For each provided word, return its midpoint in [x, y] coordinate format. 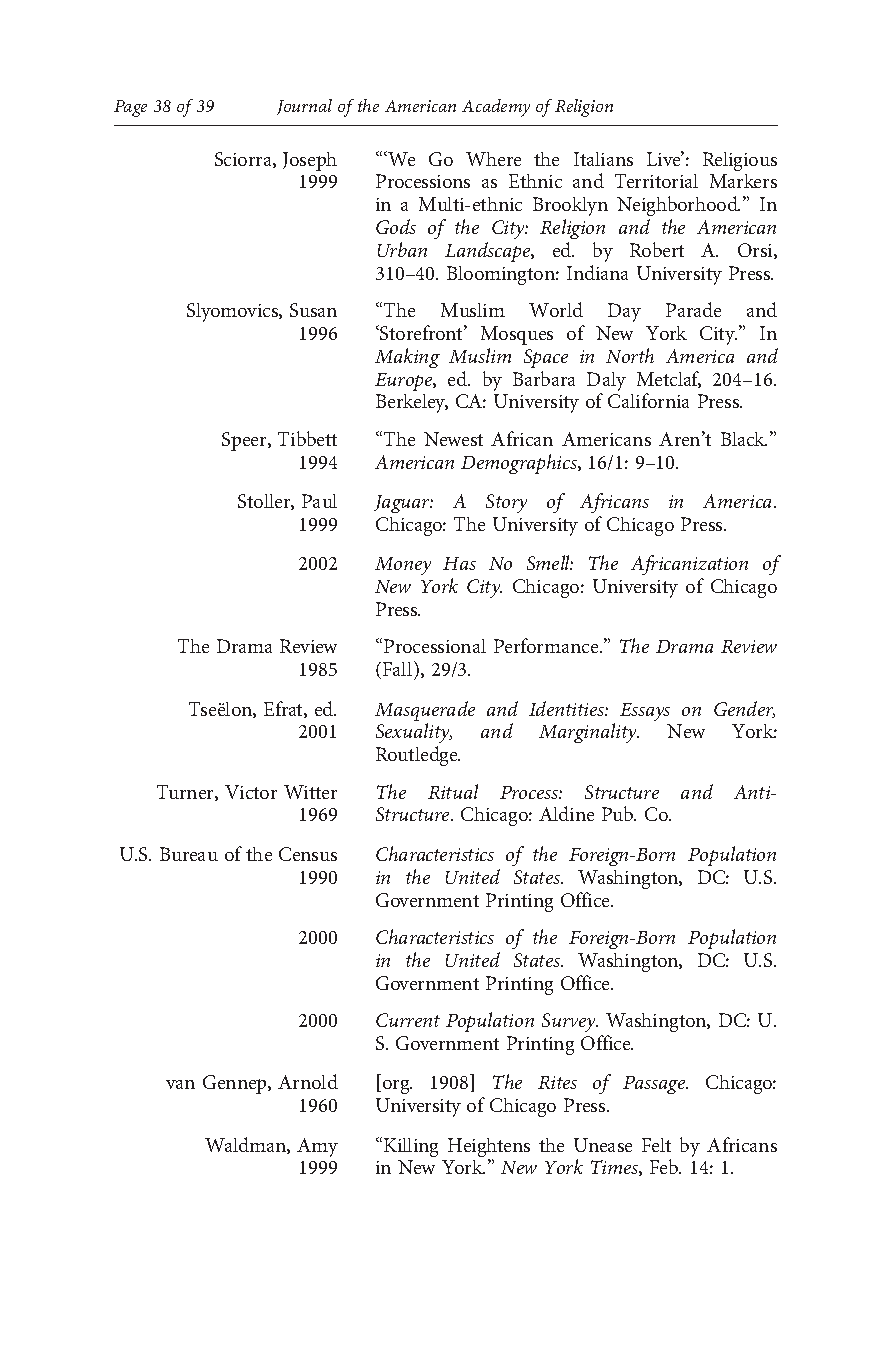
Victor [251, 792]
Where [493, 159]
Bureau [189, 854]
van [180, 1084]
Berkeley [412, 403]
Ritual [453, 791]
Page [130, 108]
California [648, 400]
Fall [399, 668]
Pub [619, 813]
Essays [645, 712]
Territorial [656, 181]
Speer [245, 441]
